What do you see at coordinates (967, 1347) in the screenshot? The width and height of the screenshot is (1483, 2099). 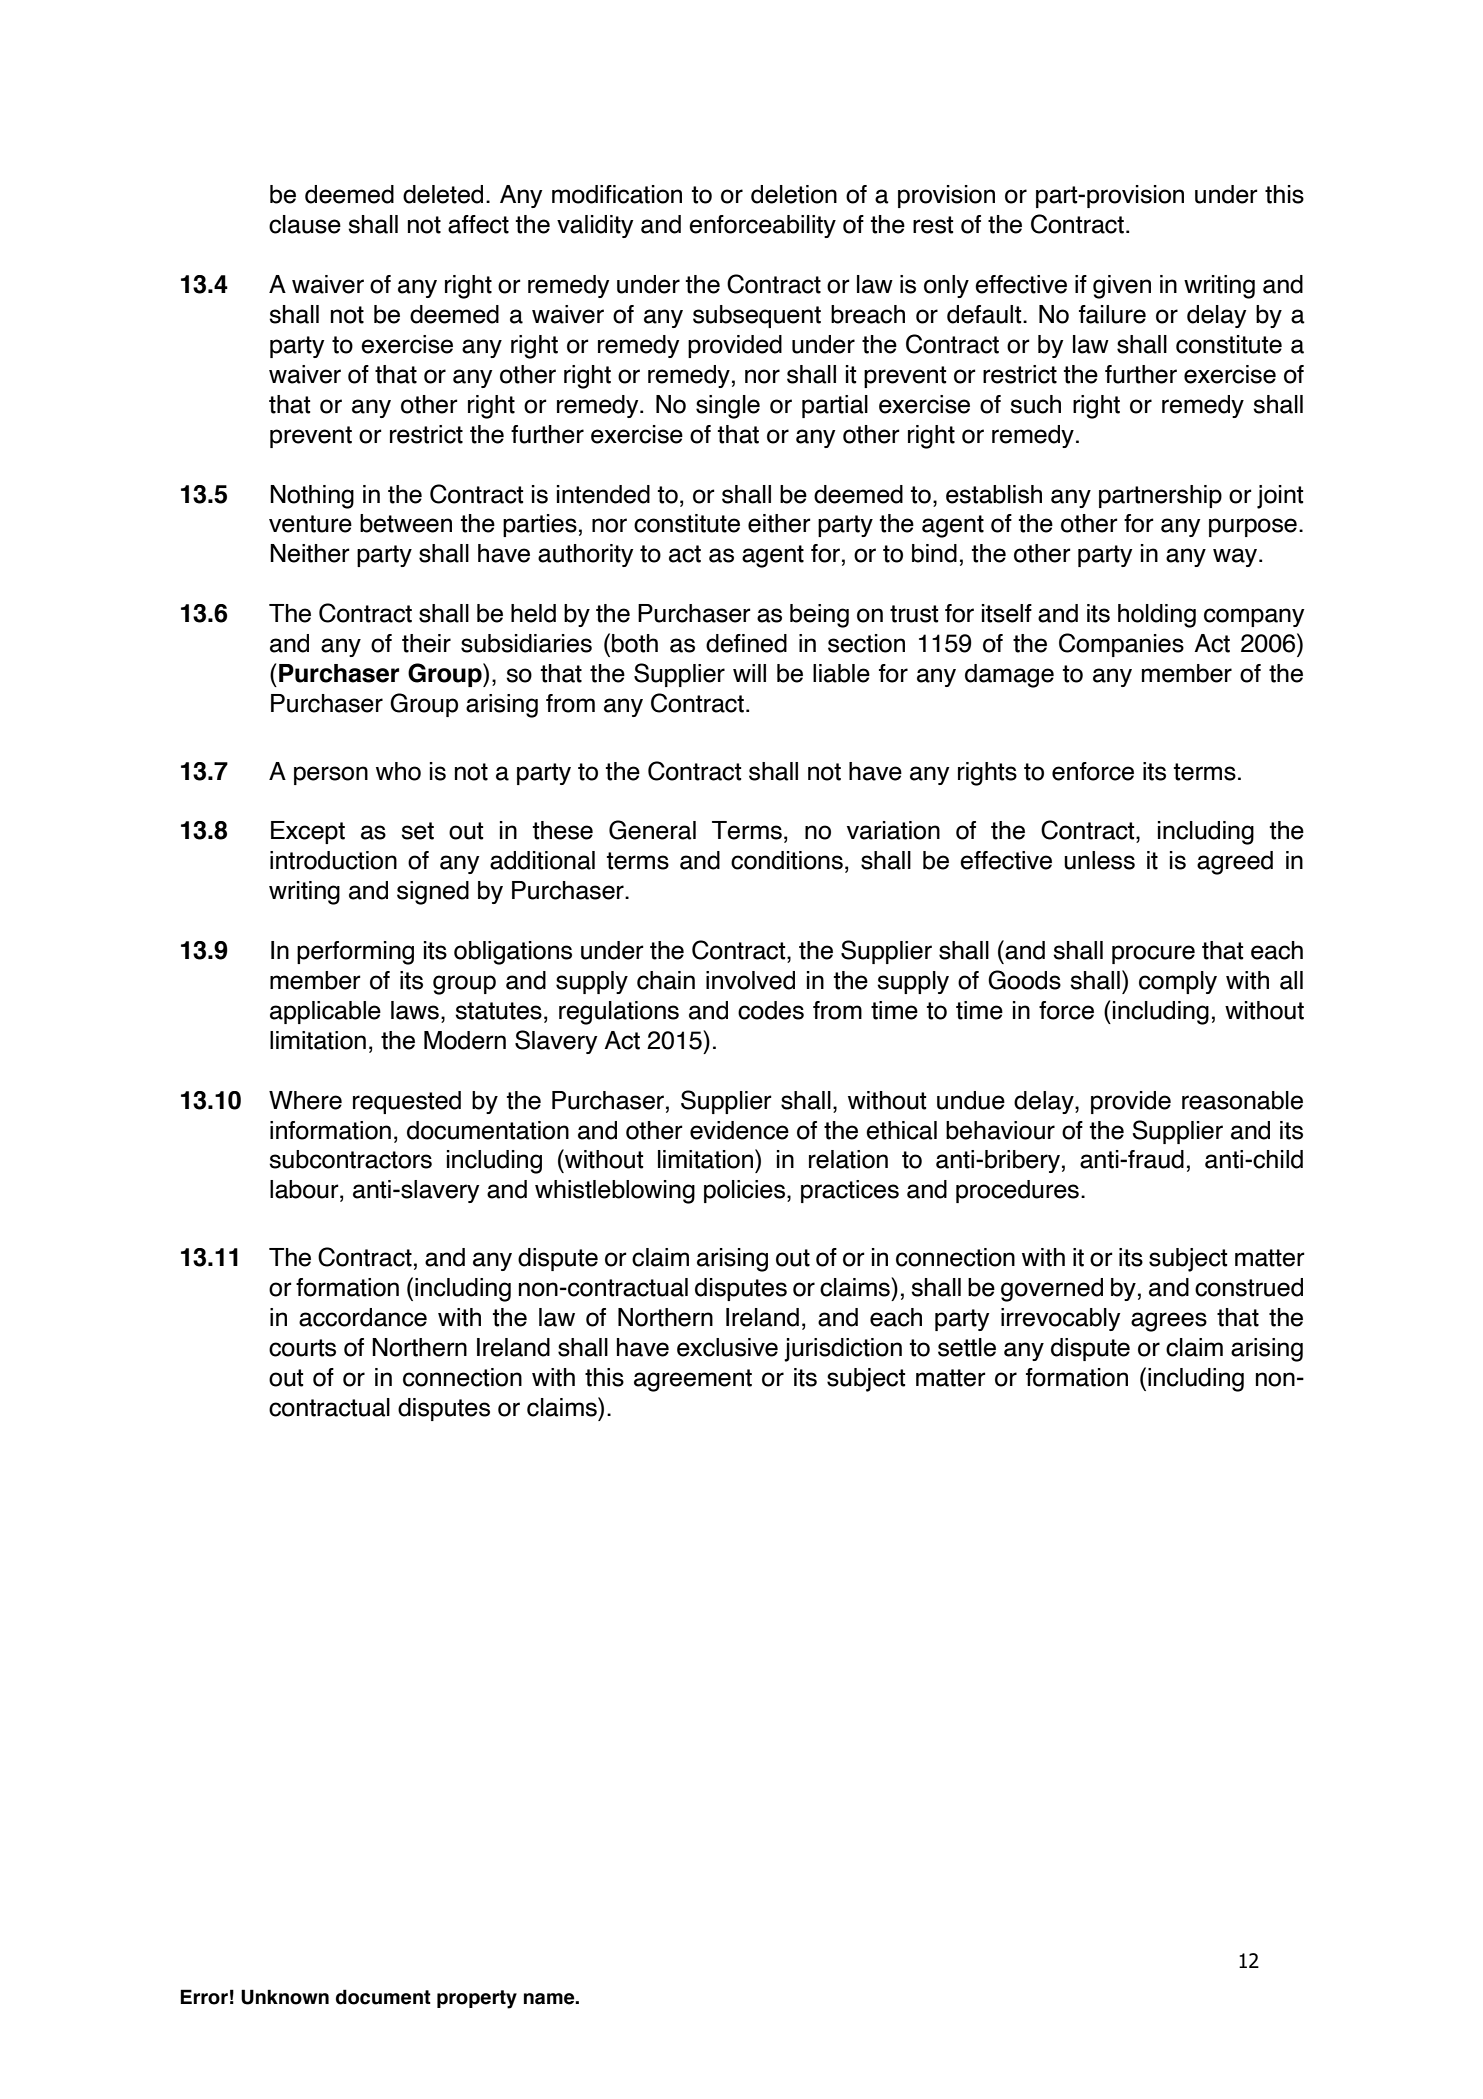 I see `settle` at bounding box center [967, 1347].
